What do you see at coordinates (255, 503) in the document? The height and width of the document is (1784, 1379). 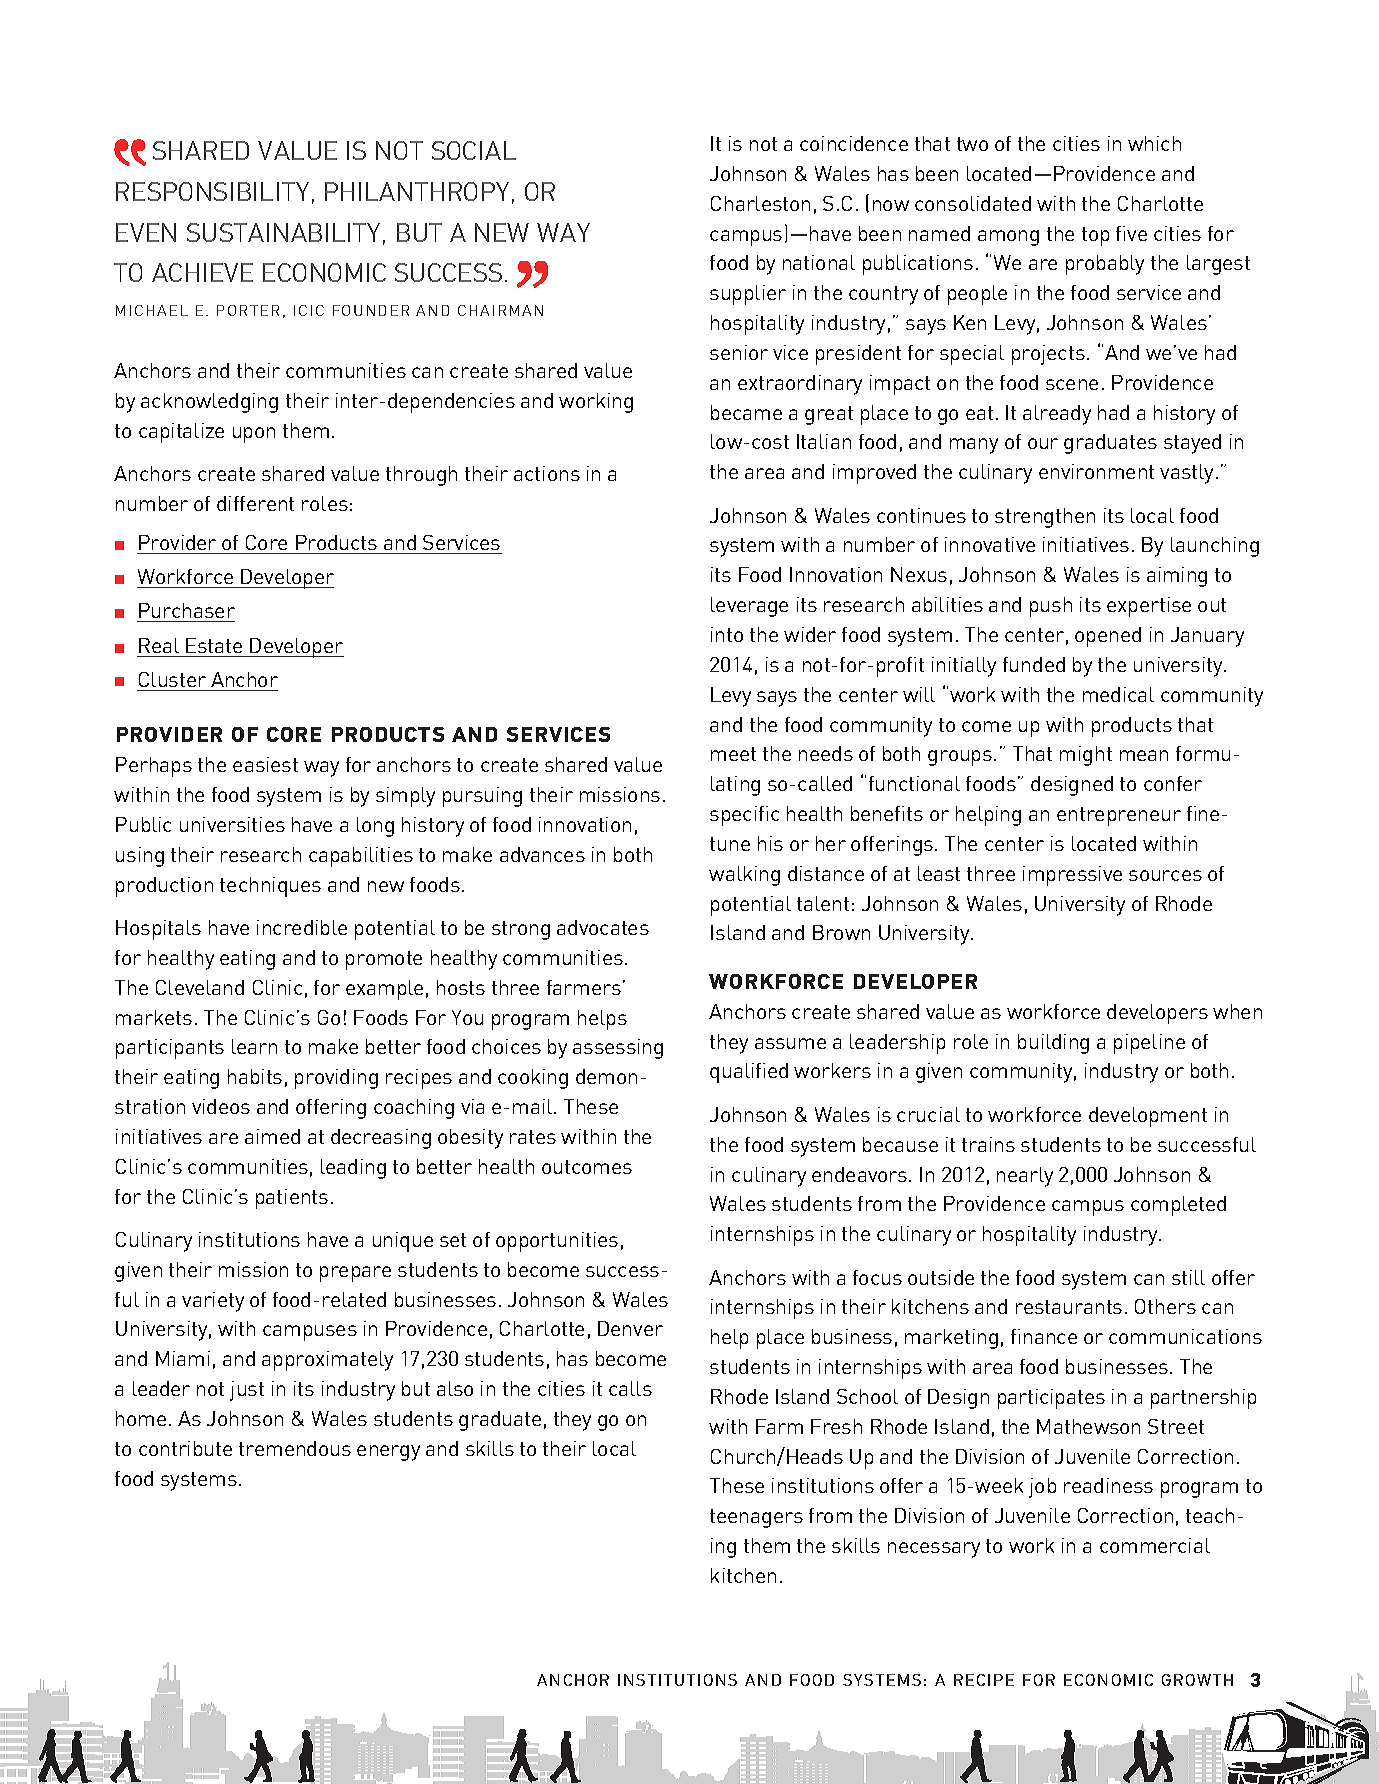 I see `different` at bounding box center [255, 503].
